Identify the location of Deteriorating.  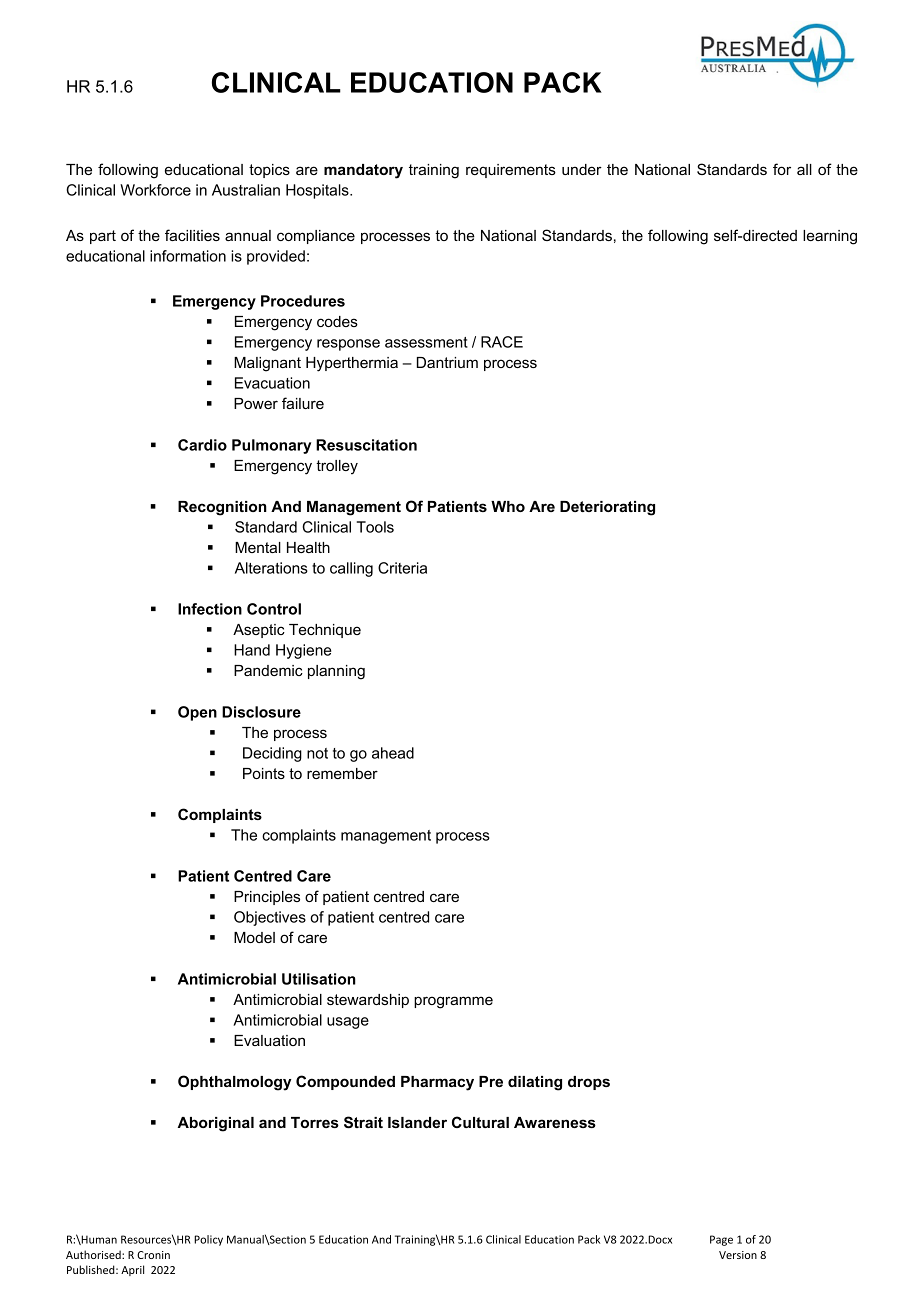
(607, 508).
